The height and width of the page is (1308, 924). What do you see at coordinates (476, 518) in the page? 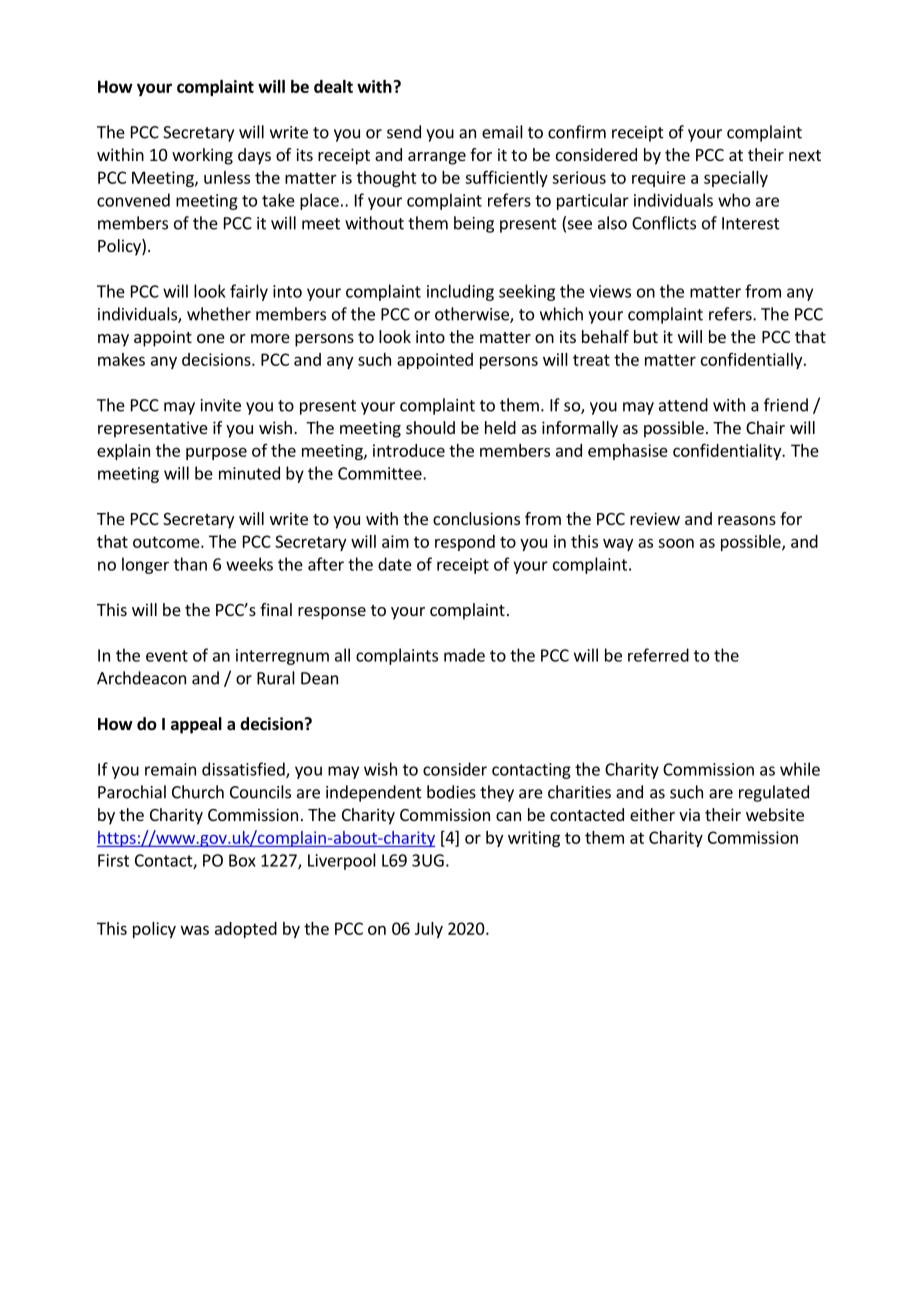
I see `conclusions` at bounding box center [476, 518].
